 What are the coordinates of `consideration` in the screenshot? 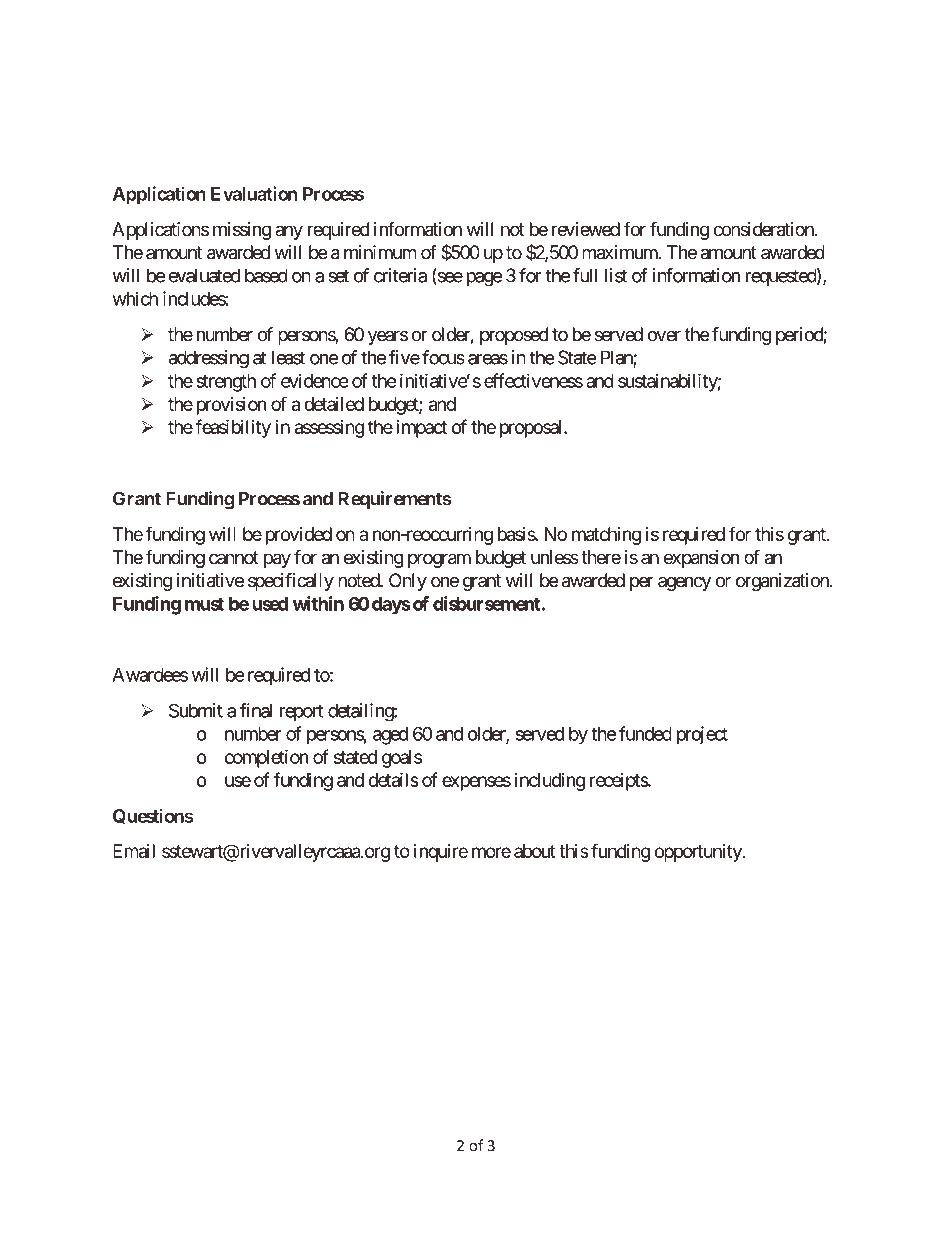 It's located at (763, 229).
